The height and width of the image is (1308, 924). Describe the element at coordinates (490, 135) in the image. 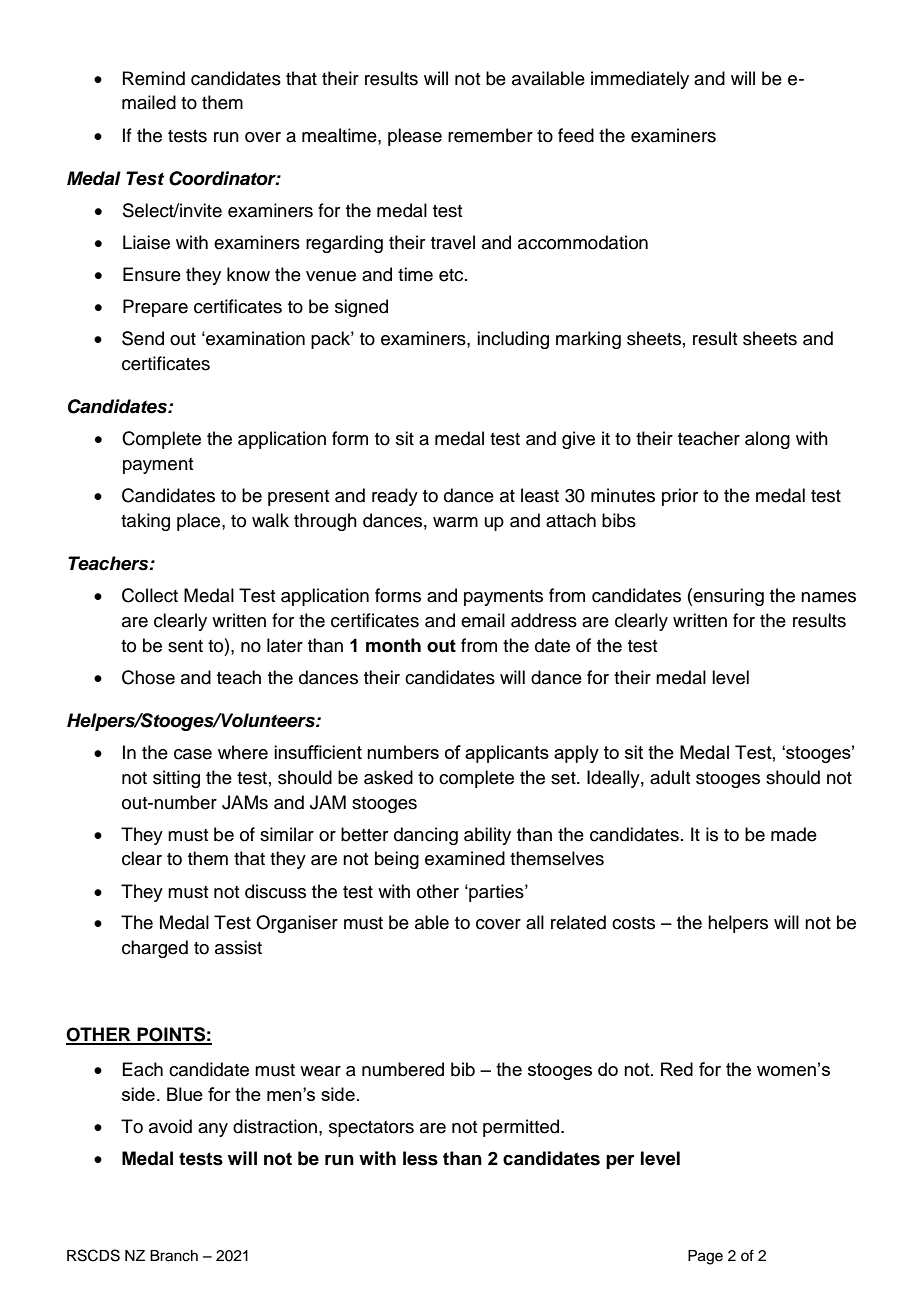

I see `remember` at that location.
